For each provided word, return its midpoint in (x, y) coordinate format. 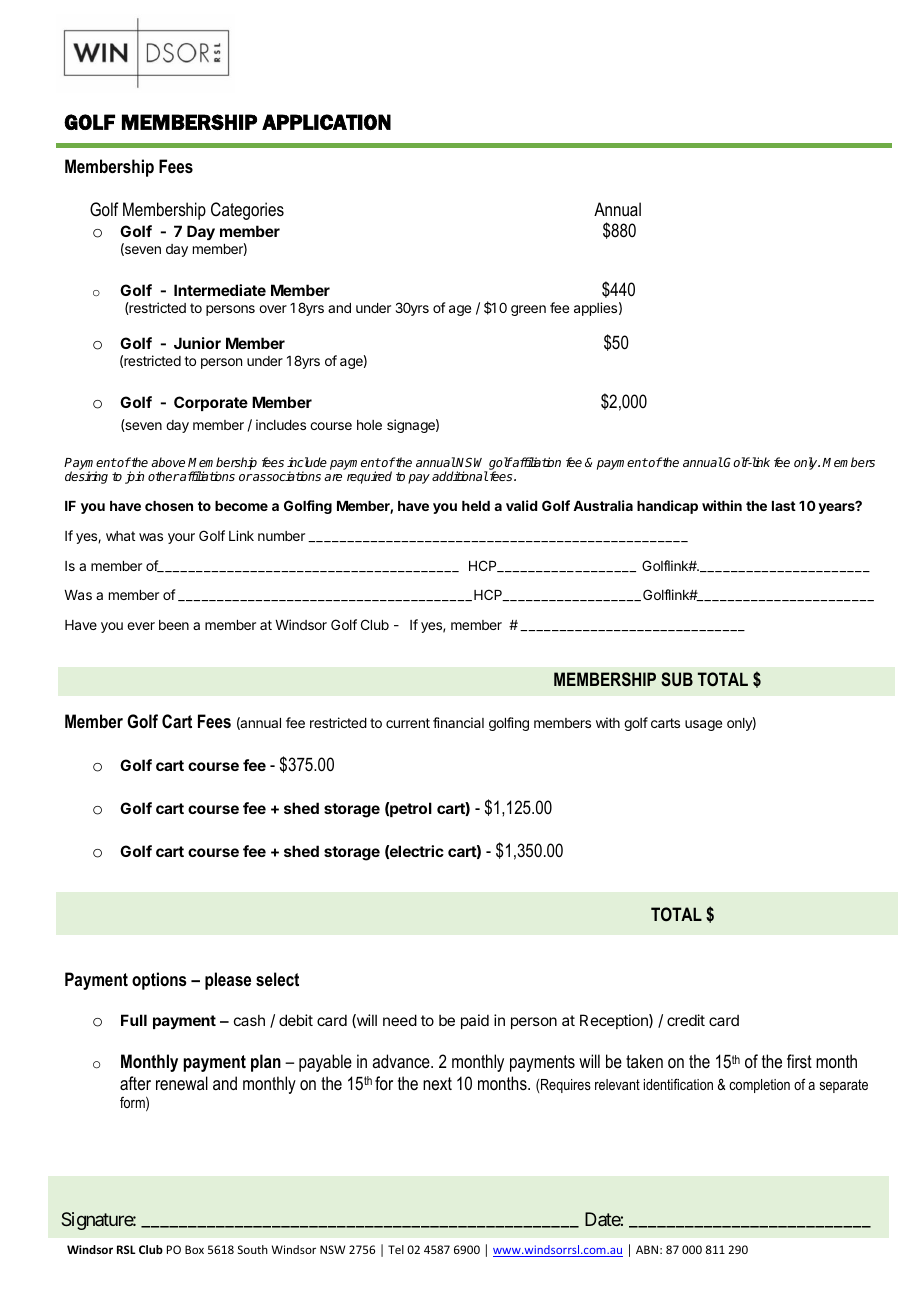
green (528, 310)
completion (759, 1086)
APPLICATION (326, 122)
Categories (247, 211)
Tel (396, 1249)
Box (194, 1249)
